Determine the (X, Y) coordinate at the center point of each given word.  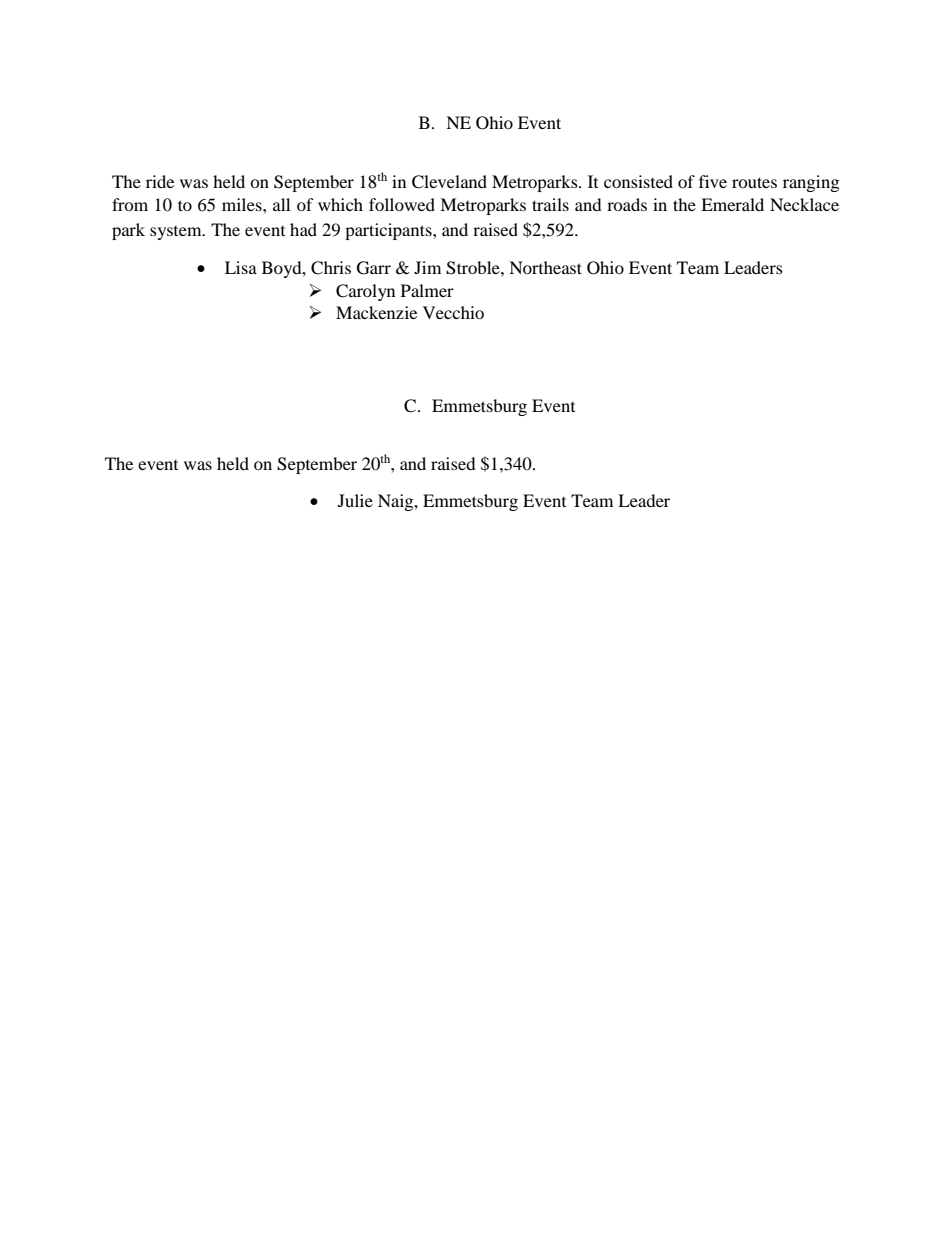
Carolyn (365, 292)
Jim (427, 267)
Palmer (427, 290)
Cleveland (449, 182)
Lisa (241, 267)
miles (243, 204)
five (713, 181)
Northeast (545, 267)
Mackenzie (376, 312)
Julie (355, 500)
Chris (331, 268)
